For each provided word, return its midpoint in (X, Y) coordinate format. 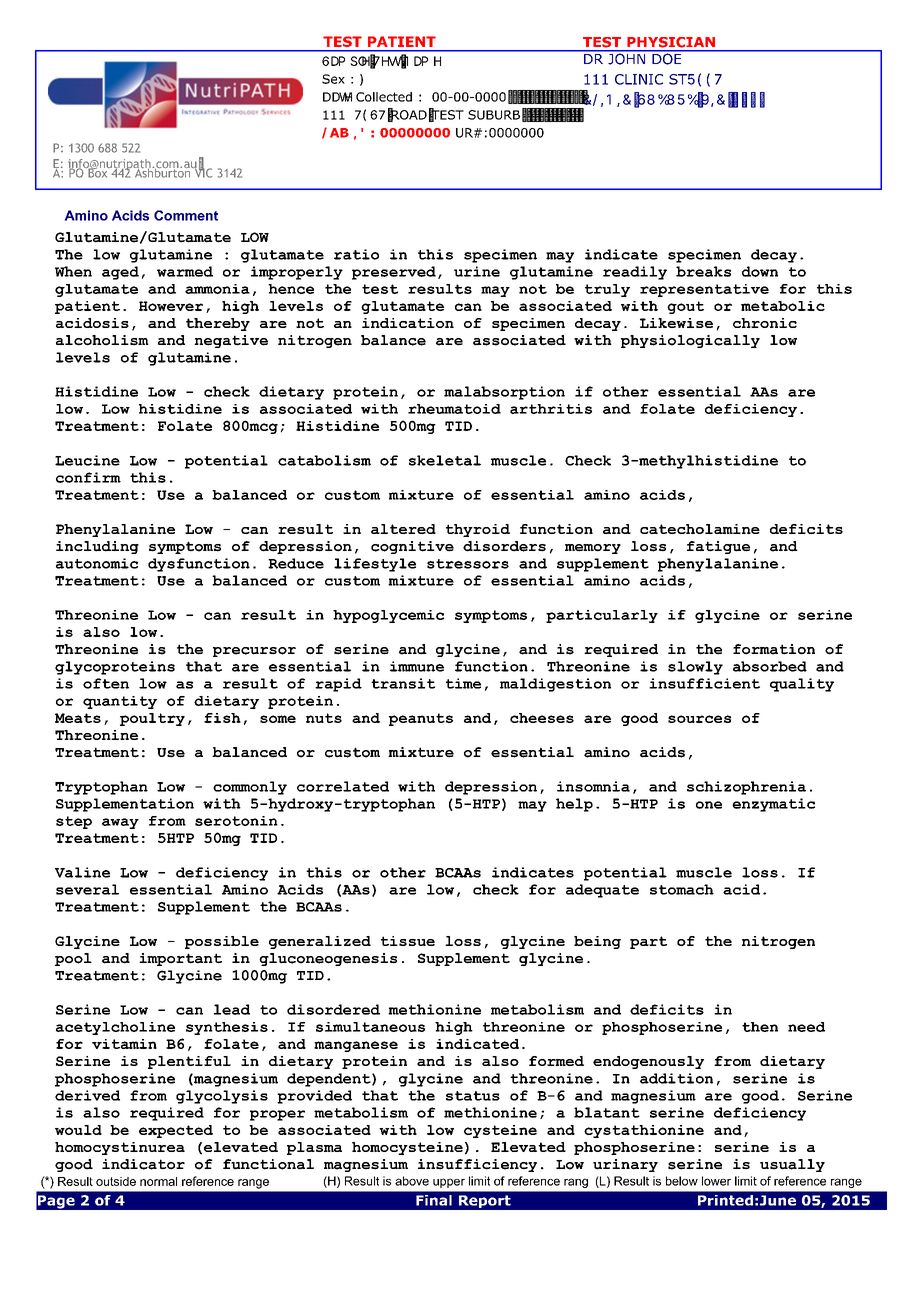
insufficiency (477, 1165)
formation (774, 649)
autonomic (97, 563)
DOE (667, 58)
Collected (384, 97)
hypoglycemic (388, 616)
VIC (202, 172)
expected (176, 1131)
